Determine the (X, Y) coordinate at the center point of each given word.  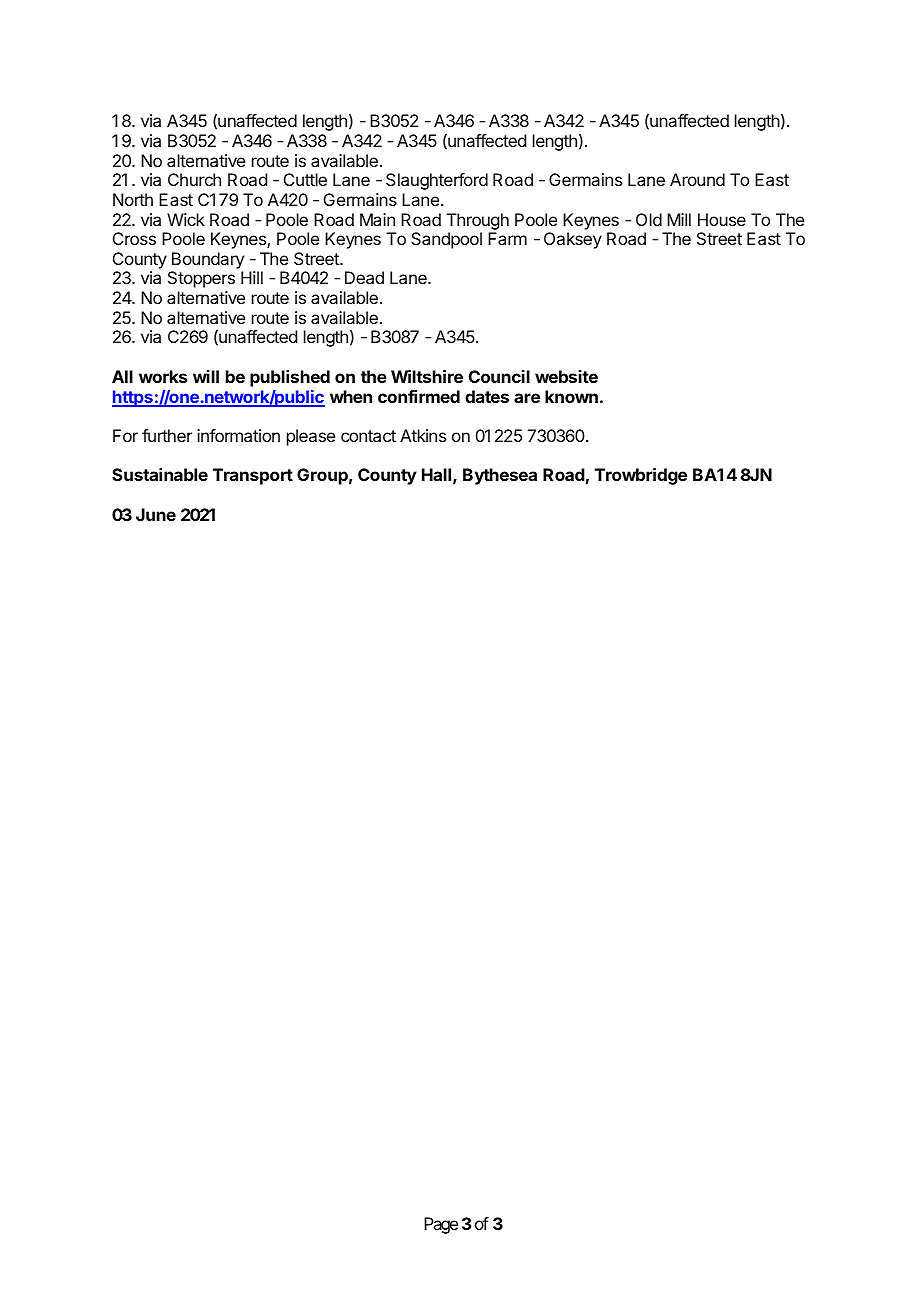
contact (368, 436)
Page (441, 1225)
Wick (186, 219)
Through (478, 221)
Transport (253, 476)
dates (487, 396)
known (571, 396)
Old (649, 219)
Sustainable (160, 474)
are (527, 398)
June (156, 514)
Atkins (423, 435)
